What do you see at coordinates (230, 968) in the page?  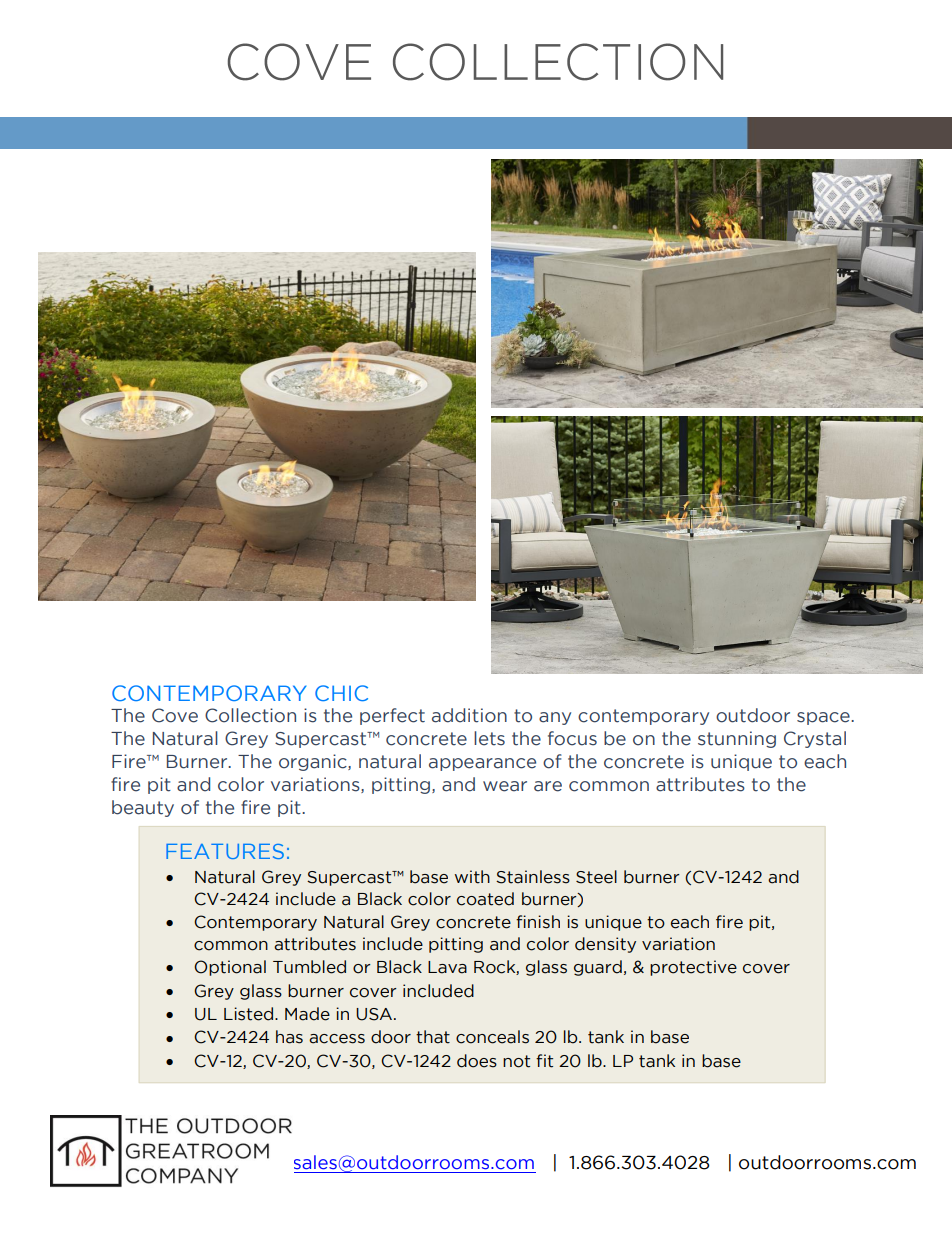 I see `Optional` at bounding box center [230, 968].
